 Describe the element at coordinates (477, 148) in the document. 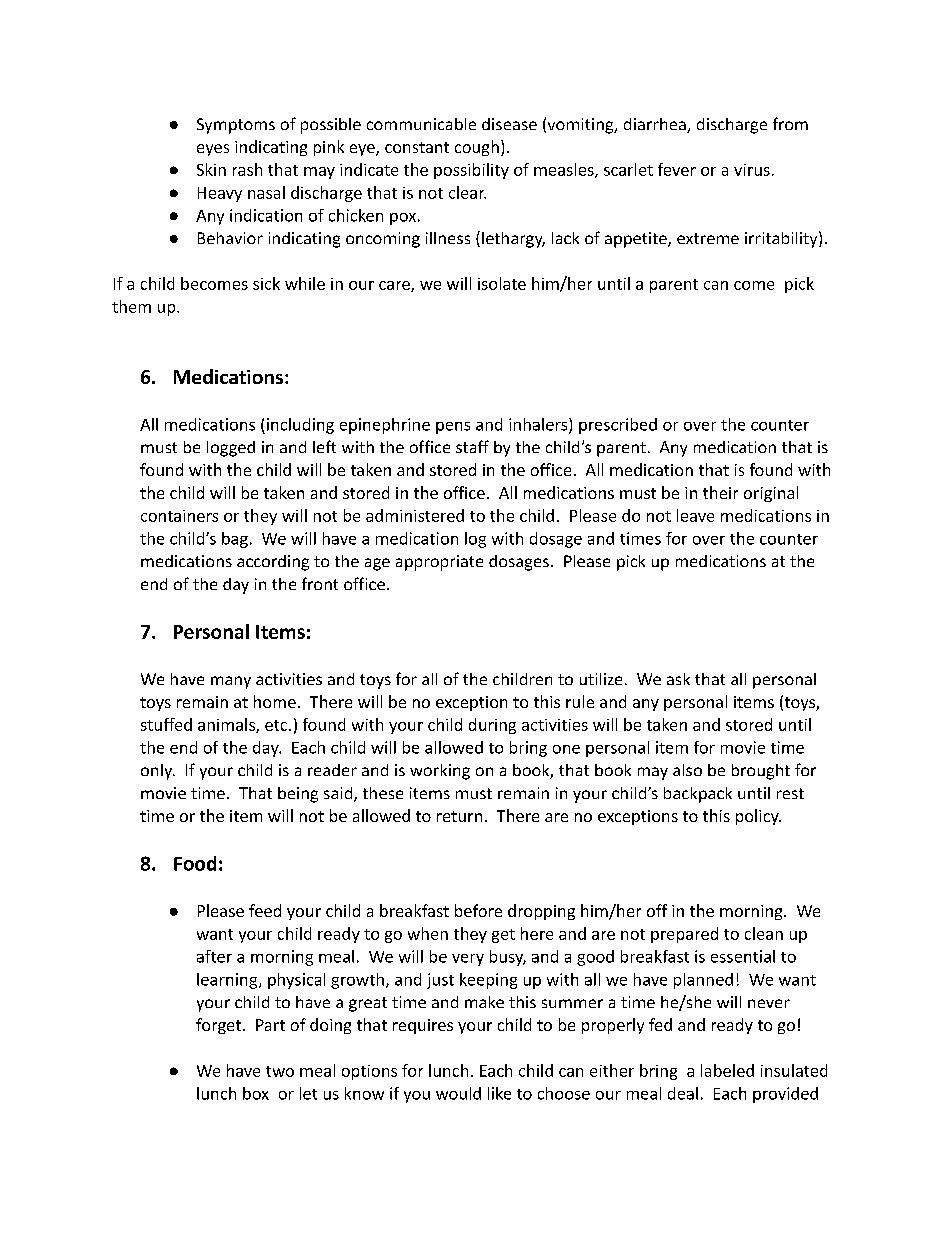

I see `cough` at that location.
